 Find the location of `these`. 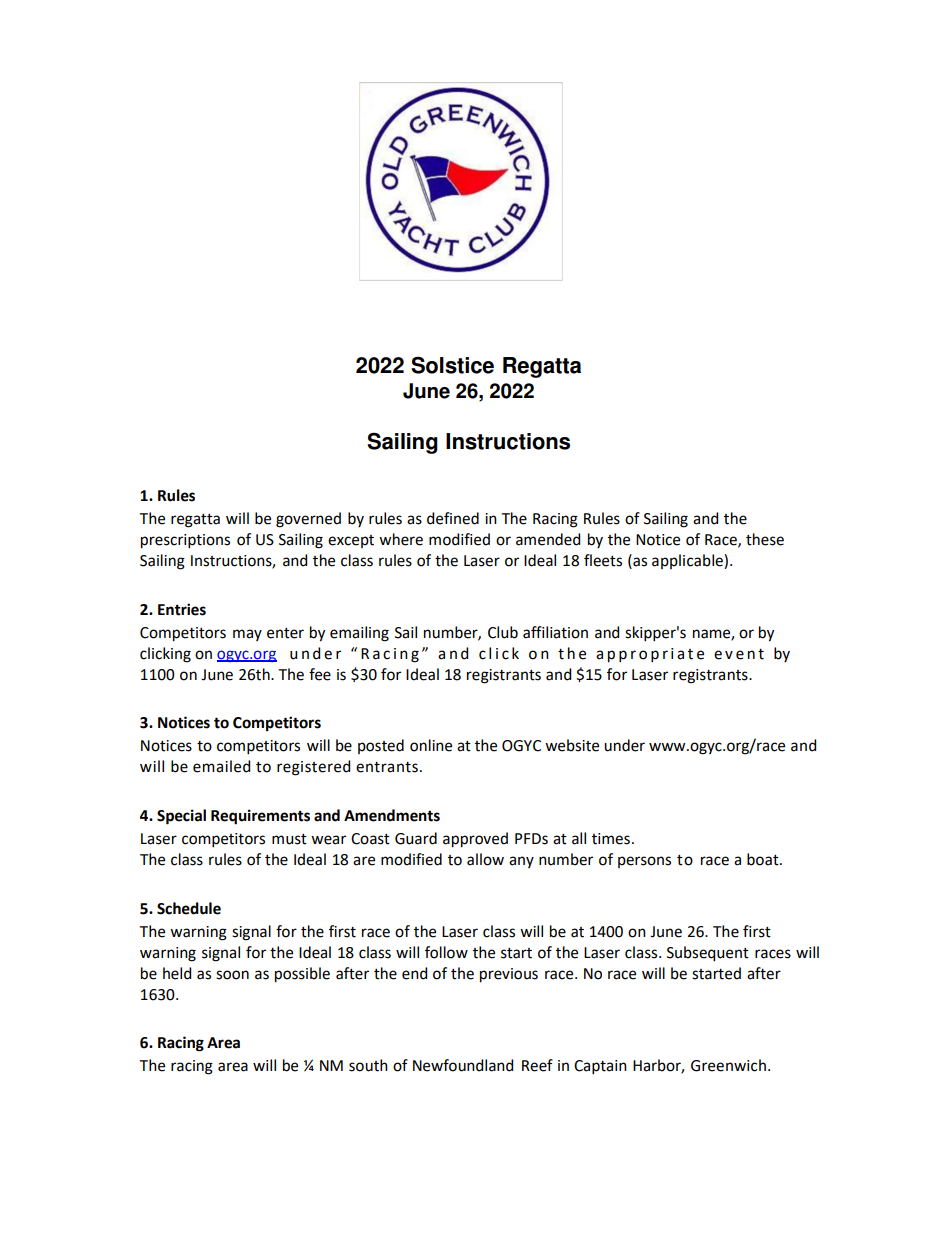

these is located at coordinates (765, 539).
